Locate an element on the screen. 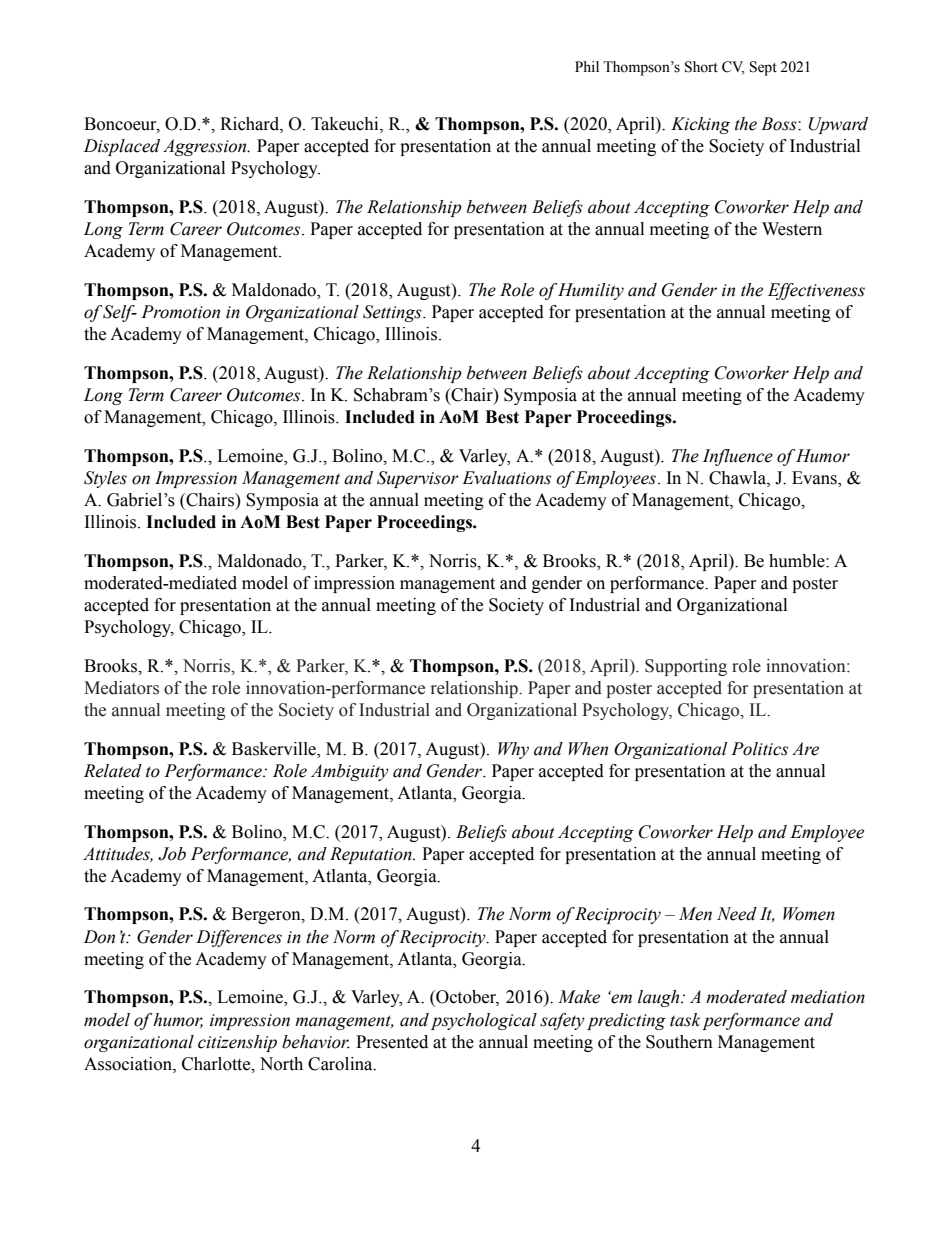 The width and height of the screenshot is (952, 1233). Evaluations is located at coordinates (506, 478).
